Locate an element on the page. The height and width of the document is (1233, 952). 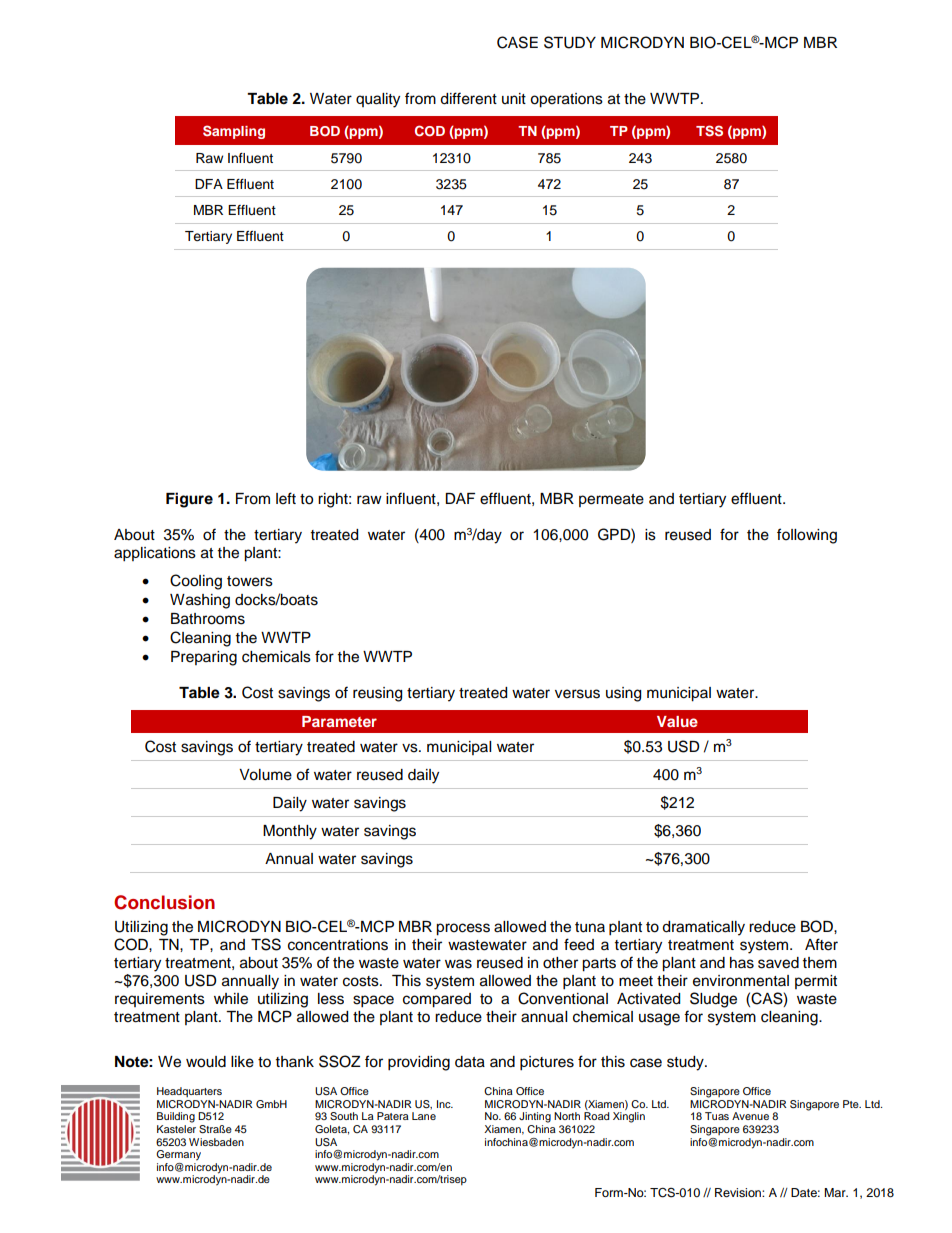
operations is located at coordinates (566, 100).
